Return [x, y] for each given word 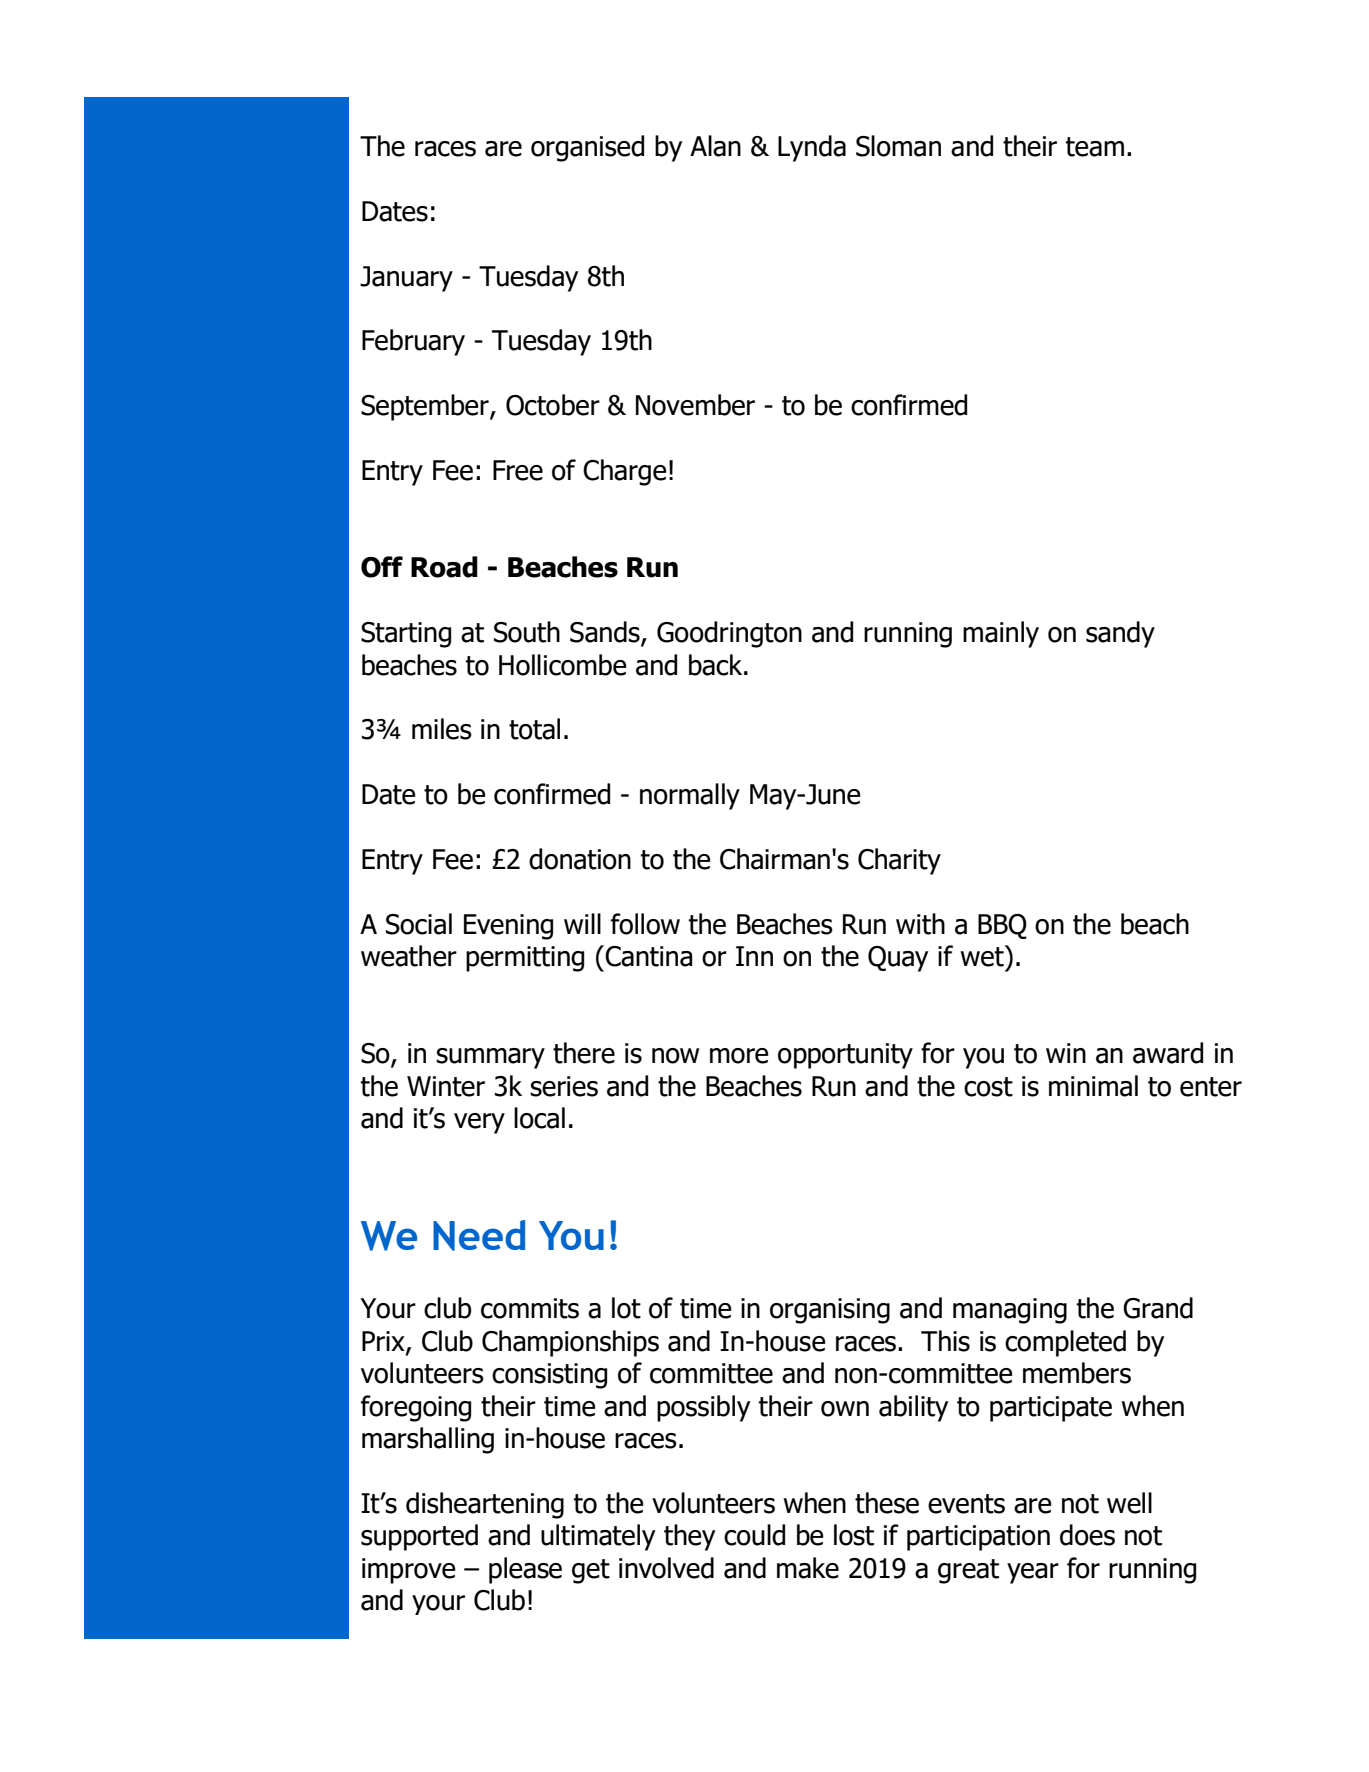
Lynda [812, 148]
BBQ [1002, 926]
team [1095, 147]
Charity [899, 861]
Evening [508, 927]
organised [587, 148]
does [1087, 1535]
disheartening [485, 1505]
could [754, 1535]
